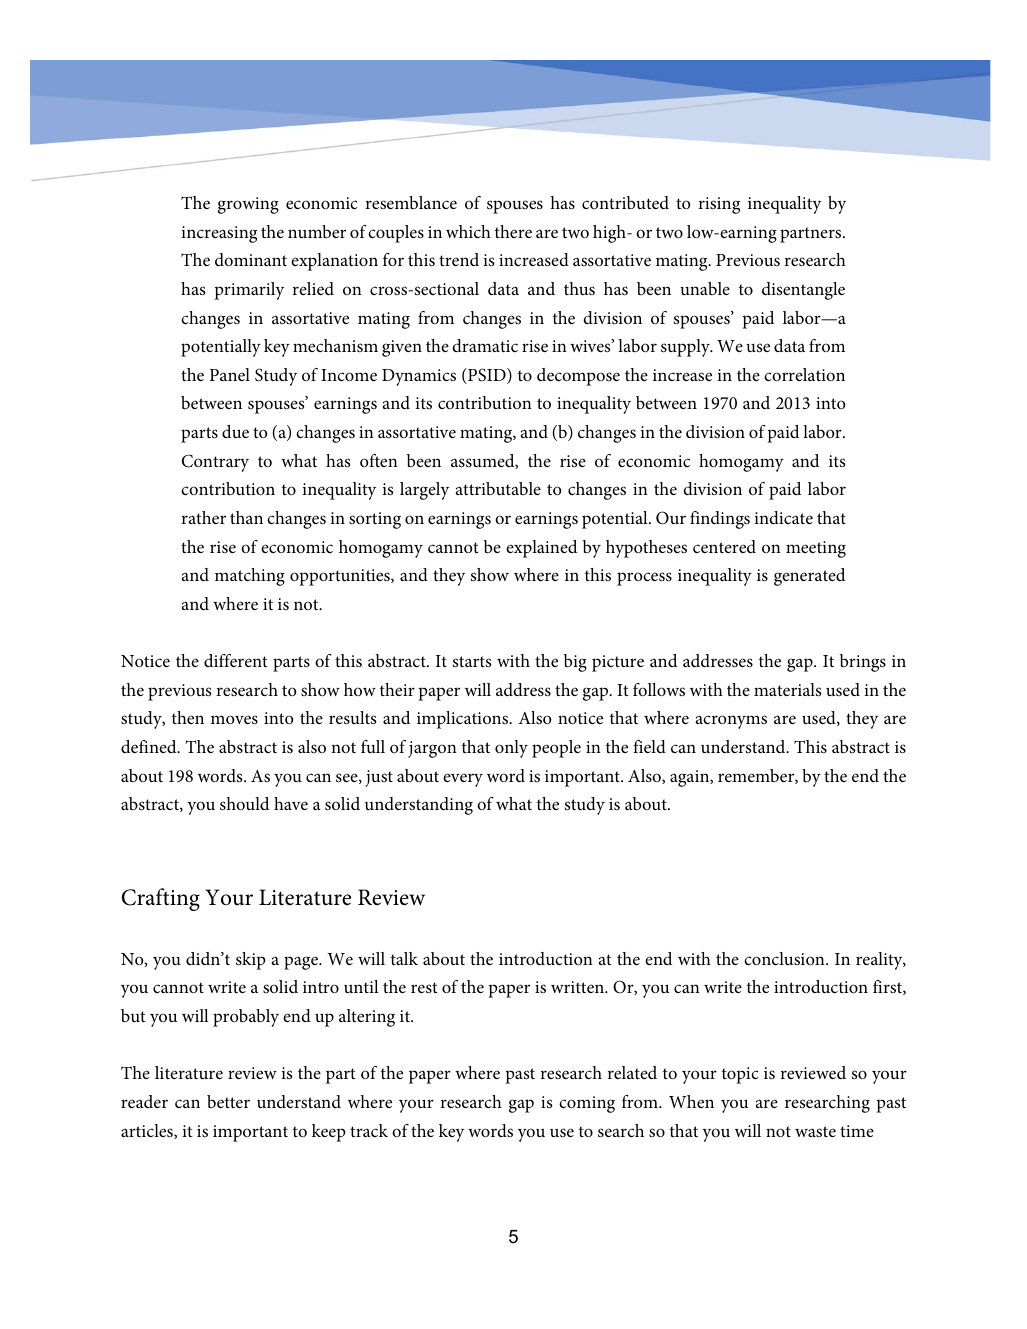 The width and height of the screenshot is (1027, 1329). I want to click on starts, so click(472, 661).
